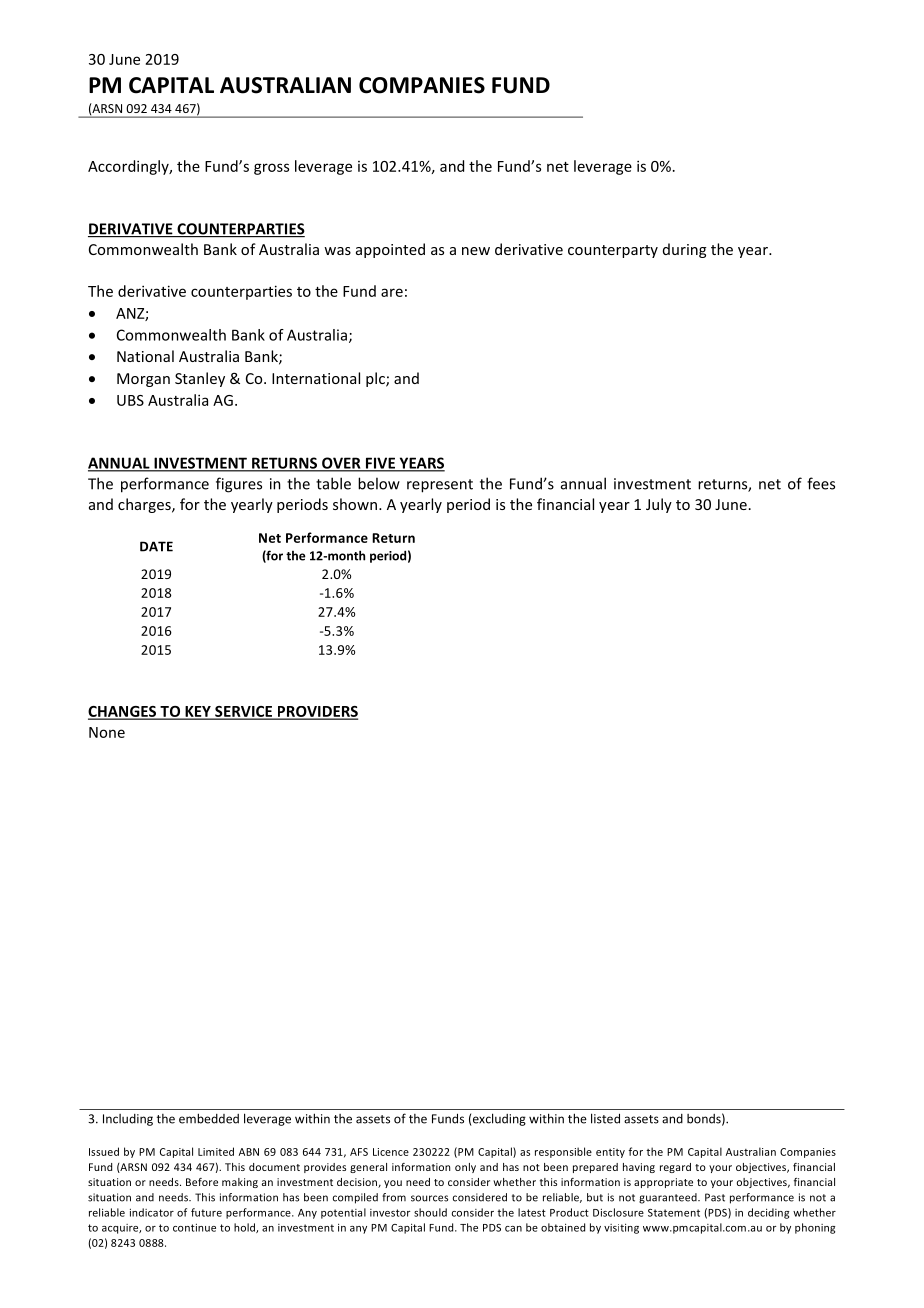  What do you see at coordinates (202, 1182) in the image?
I see `Before` at bounding box center [202, 1182].
